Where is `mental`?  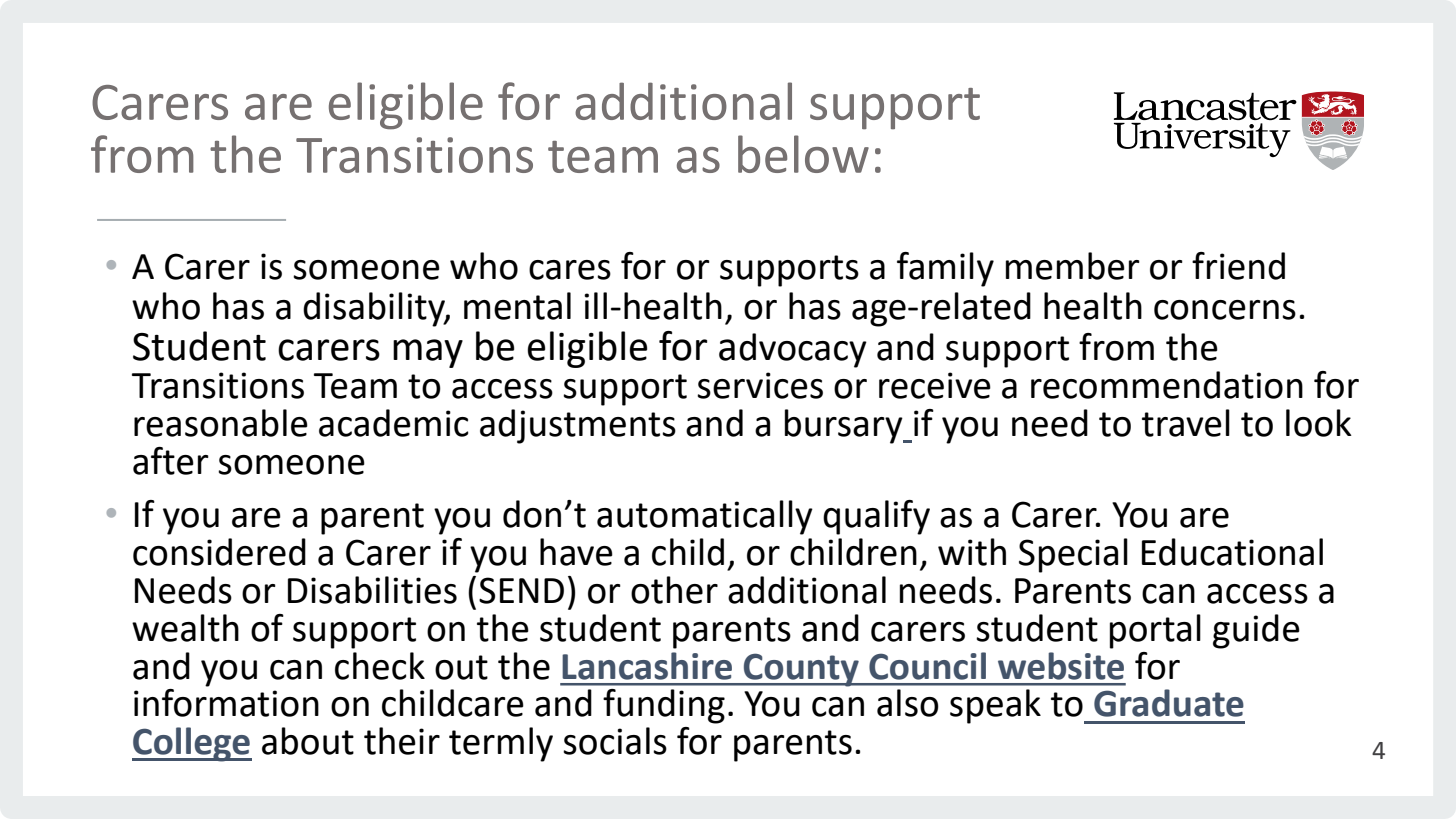
mental is located at coordinates (517, 306).
